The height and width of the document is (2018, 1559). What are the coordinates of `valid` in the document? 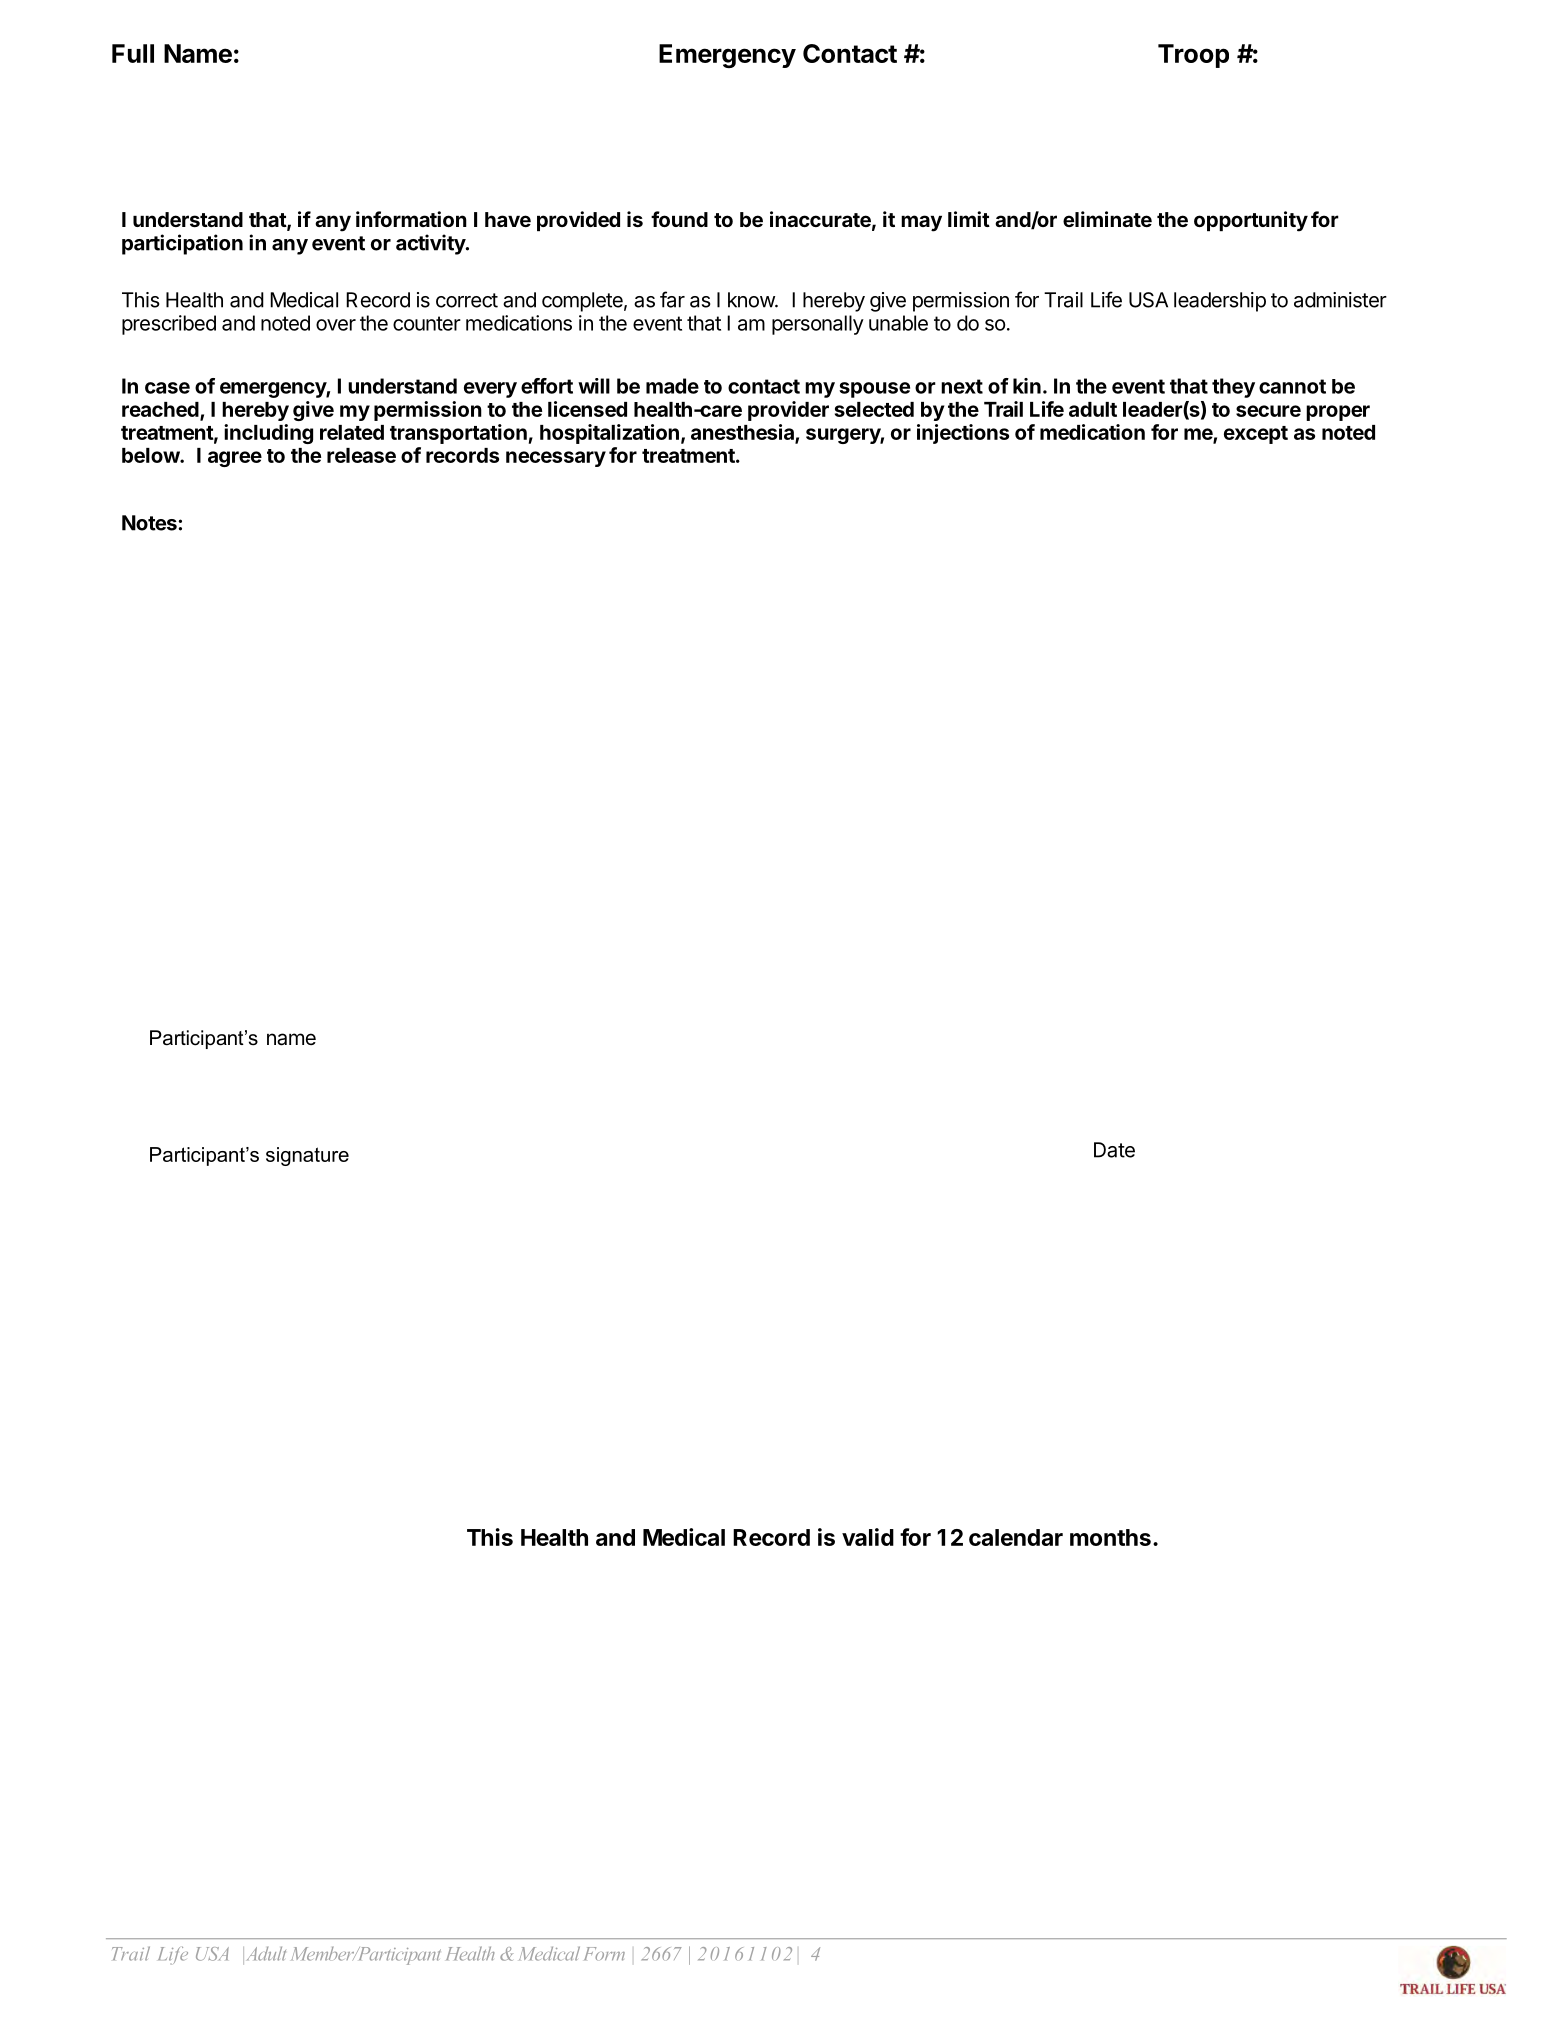 It's located at (868, 1537).
